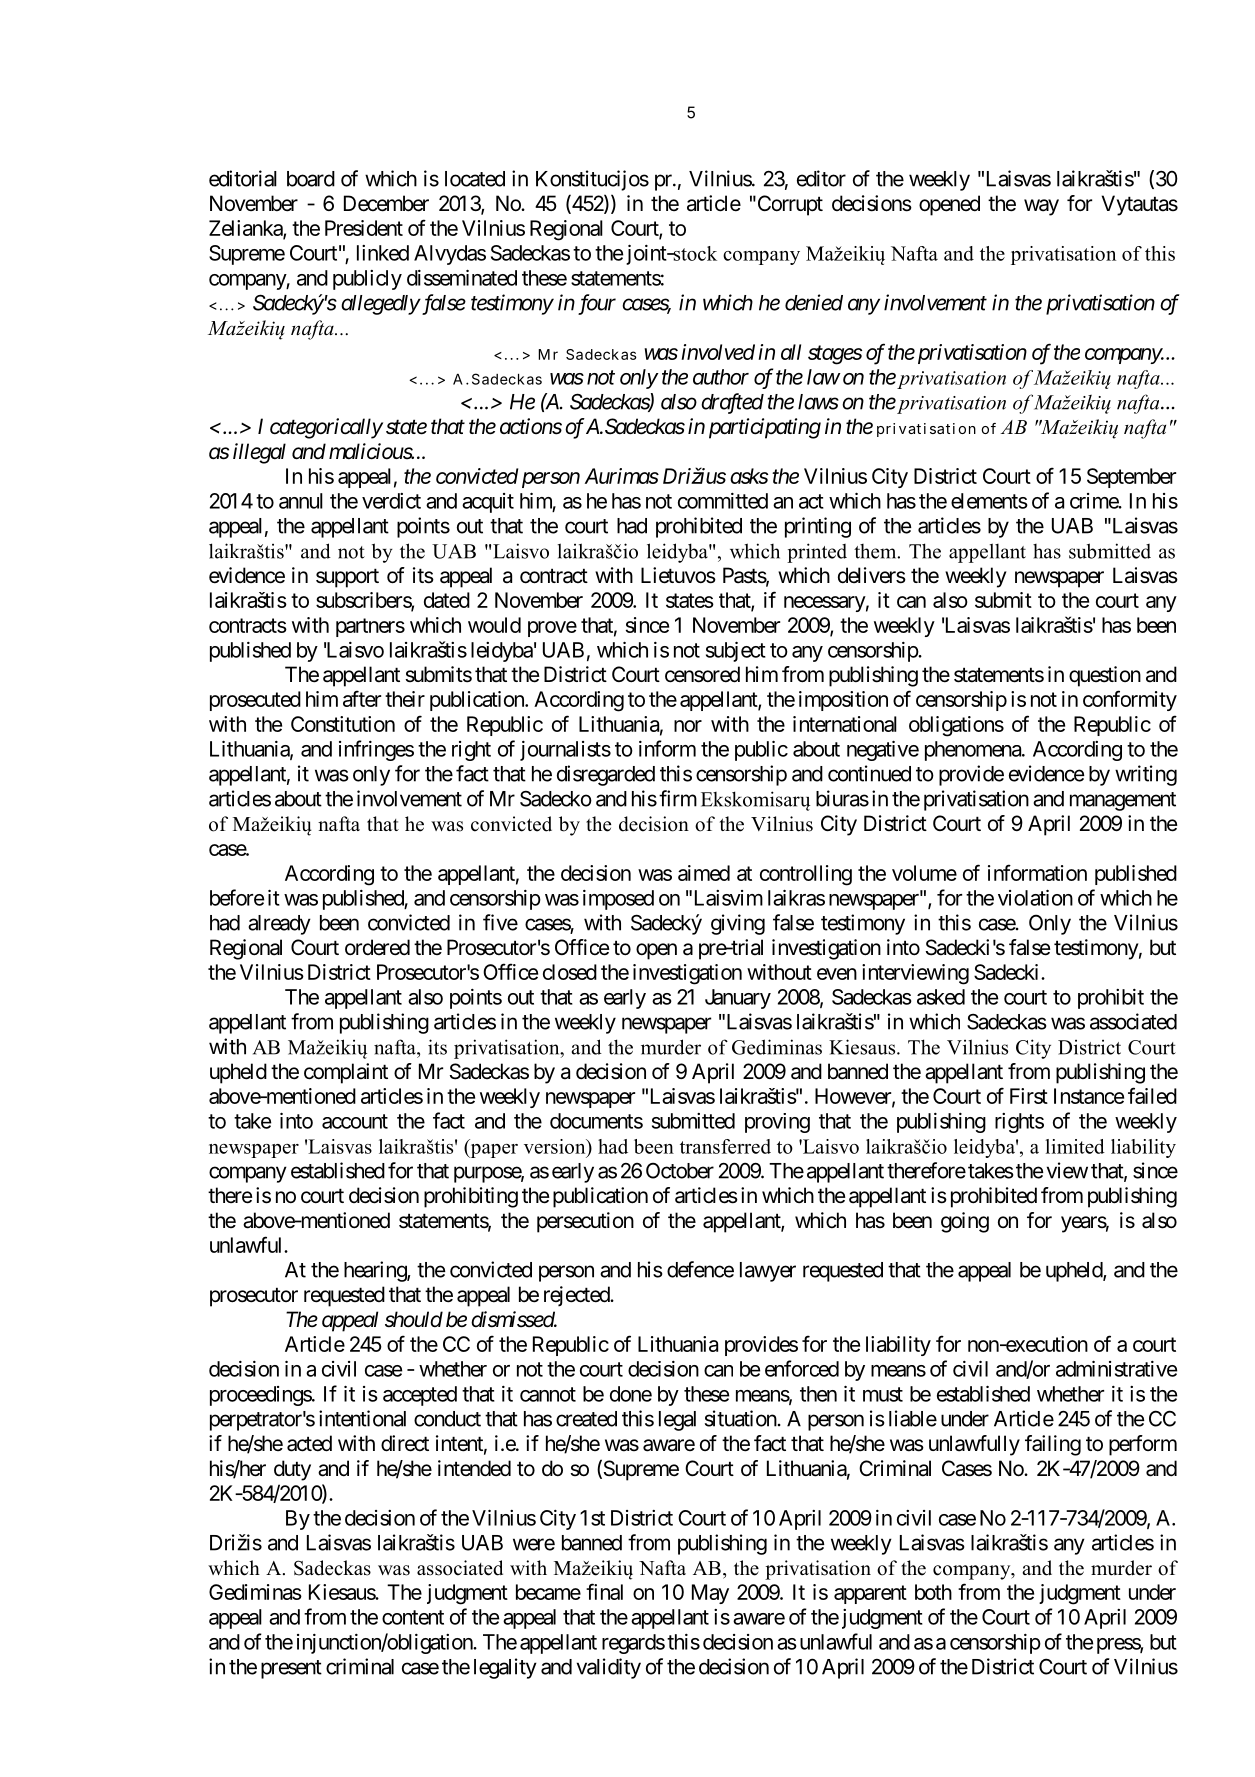 The image size is (1255, 1777). What do you see at coordinates (723, 501) in the screenshot?
I see `committed` at bounding box center [723, 501].
